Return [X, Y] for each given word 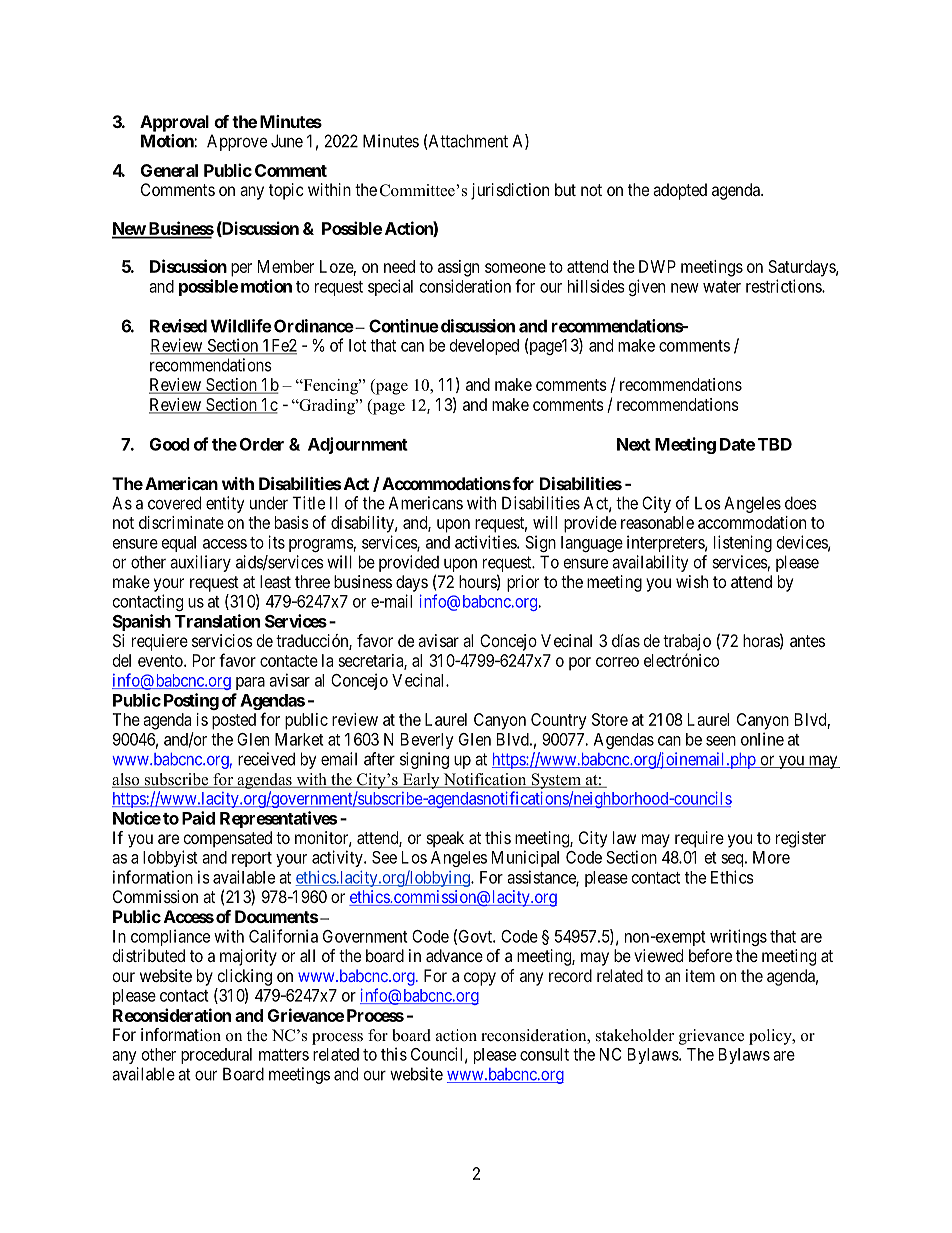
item [700, 975]
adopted [680, 191]
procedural [216, 1056]
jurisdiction [510, 191]
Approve [237, 142]
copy [480, 979]
